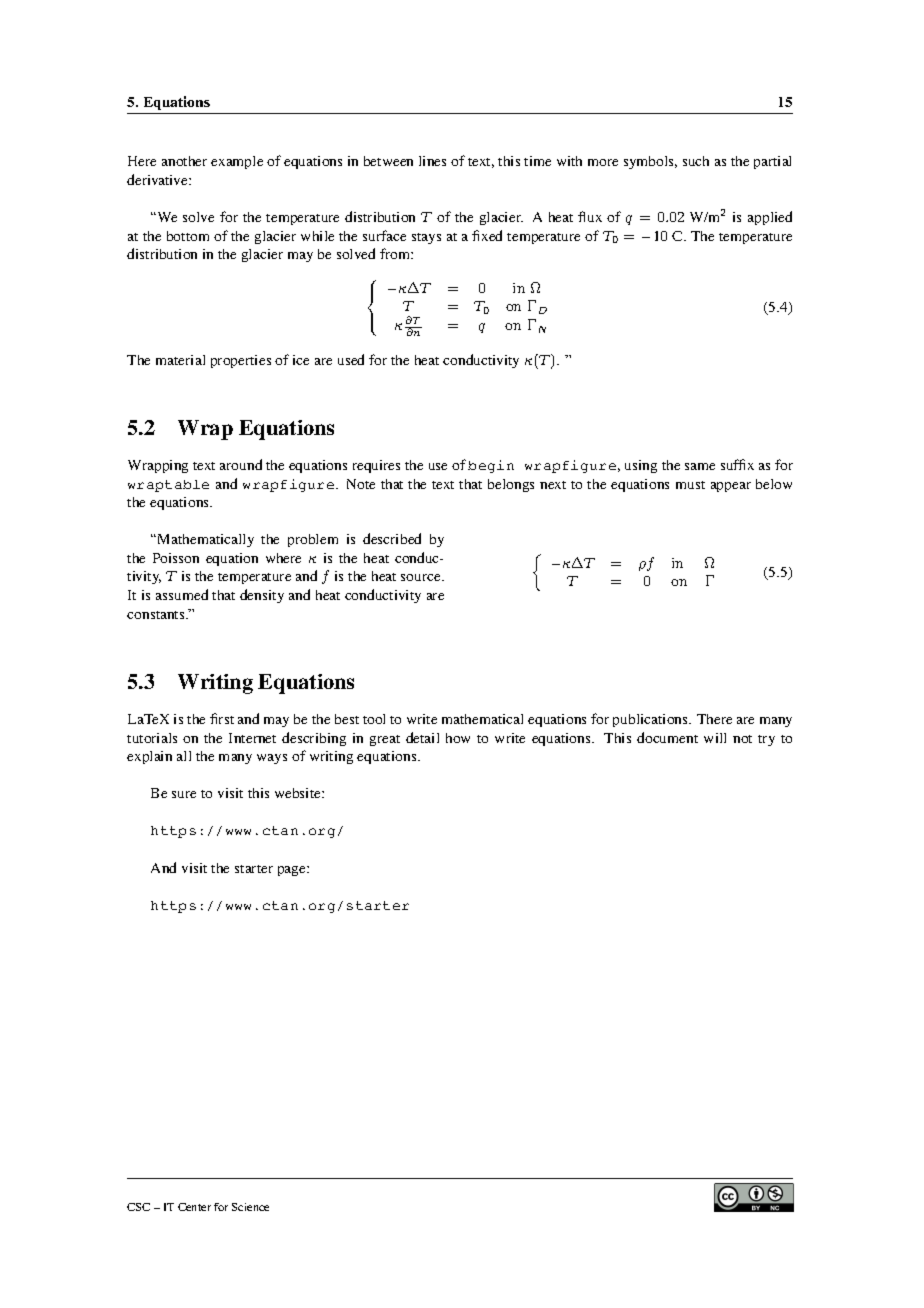  What do you see at coordinates (194, 1207) in the screenshot?
I see `Center` at bounding box center [194, 1207].
